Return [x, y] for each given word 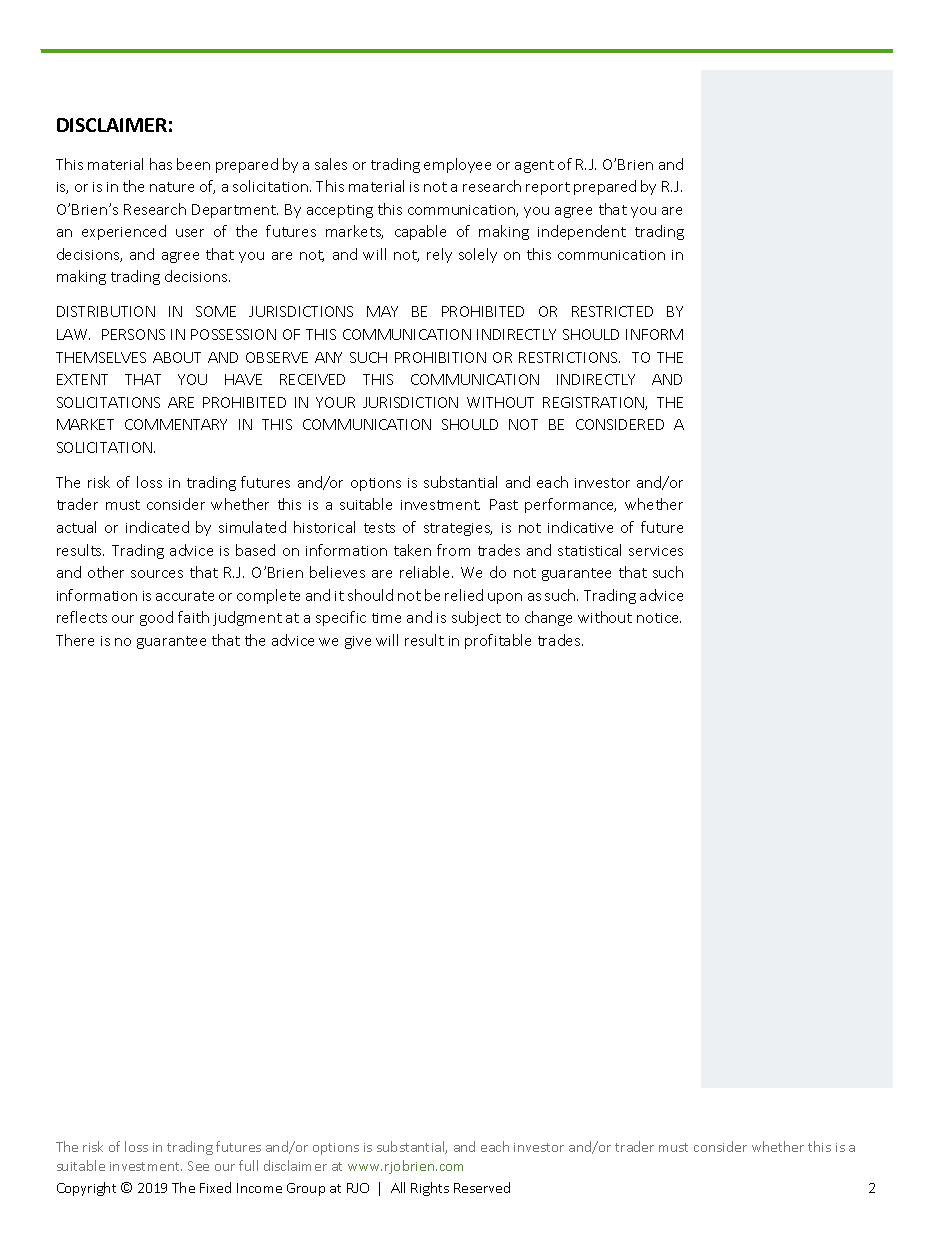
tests [379, 528]
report [548, 188]
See [198, 1166]
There [75, 640]
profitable [498, 641]
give [358, 642]
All [398, 1187]
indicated [157, 527]
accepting [340, 211]
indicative [580, 527]
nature [172, 187]
